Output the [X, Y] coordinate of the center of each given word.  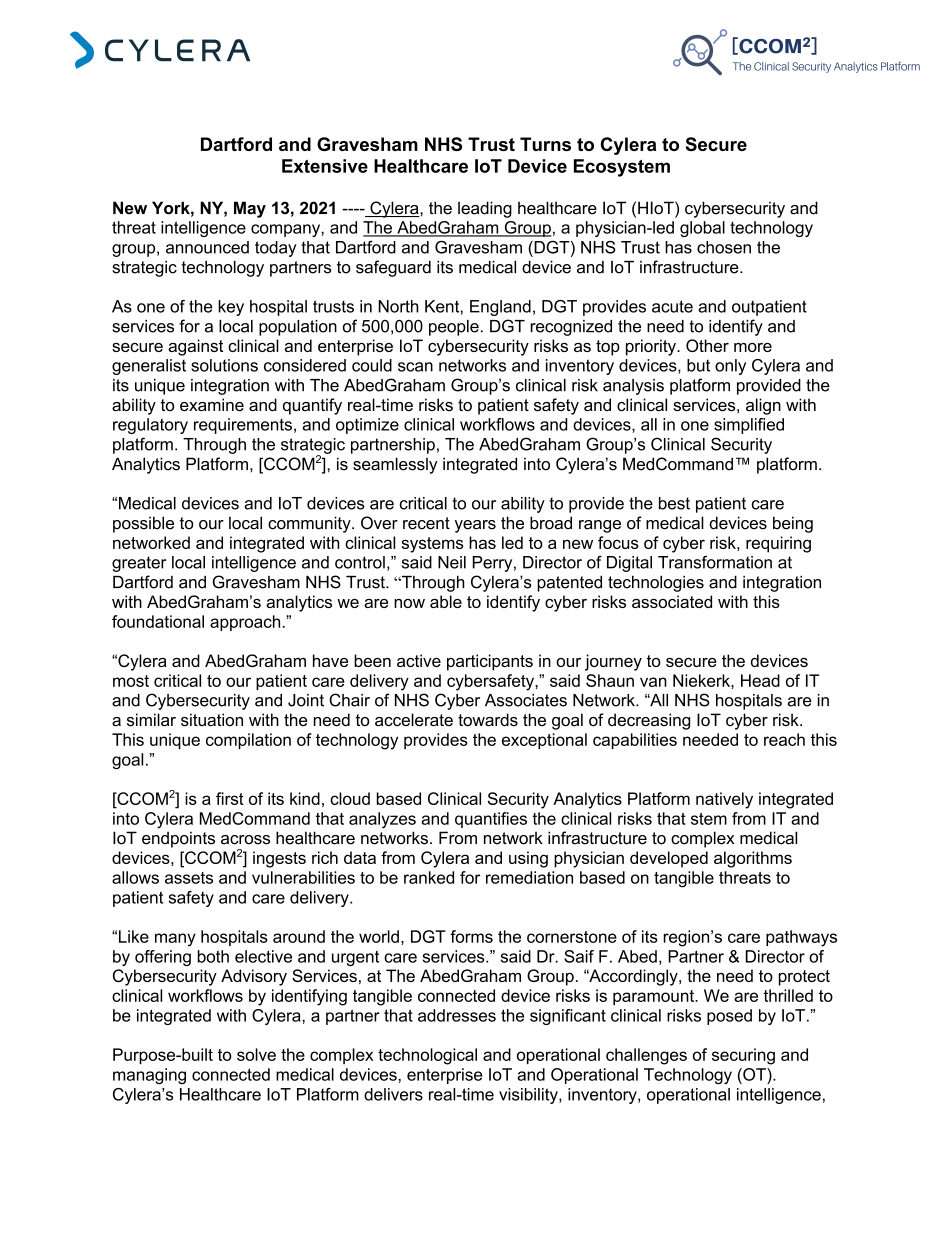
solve [256, 1054]
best [674, 503]
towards [488, 719]
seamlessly [395, 465]
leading [485, 209]
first [230, 798]
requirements [243, 426]
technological [427, 1056]
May [250, 209]
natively [724, 800]
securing [743, 1056]
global [702, 229]
